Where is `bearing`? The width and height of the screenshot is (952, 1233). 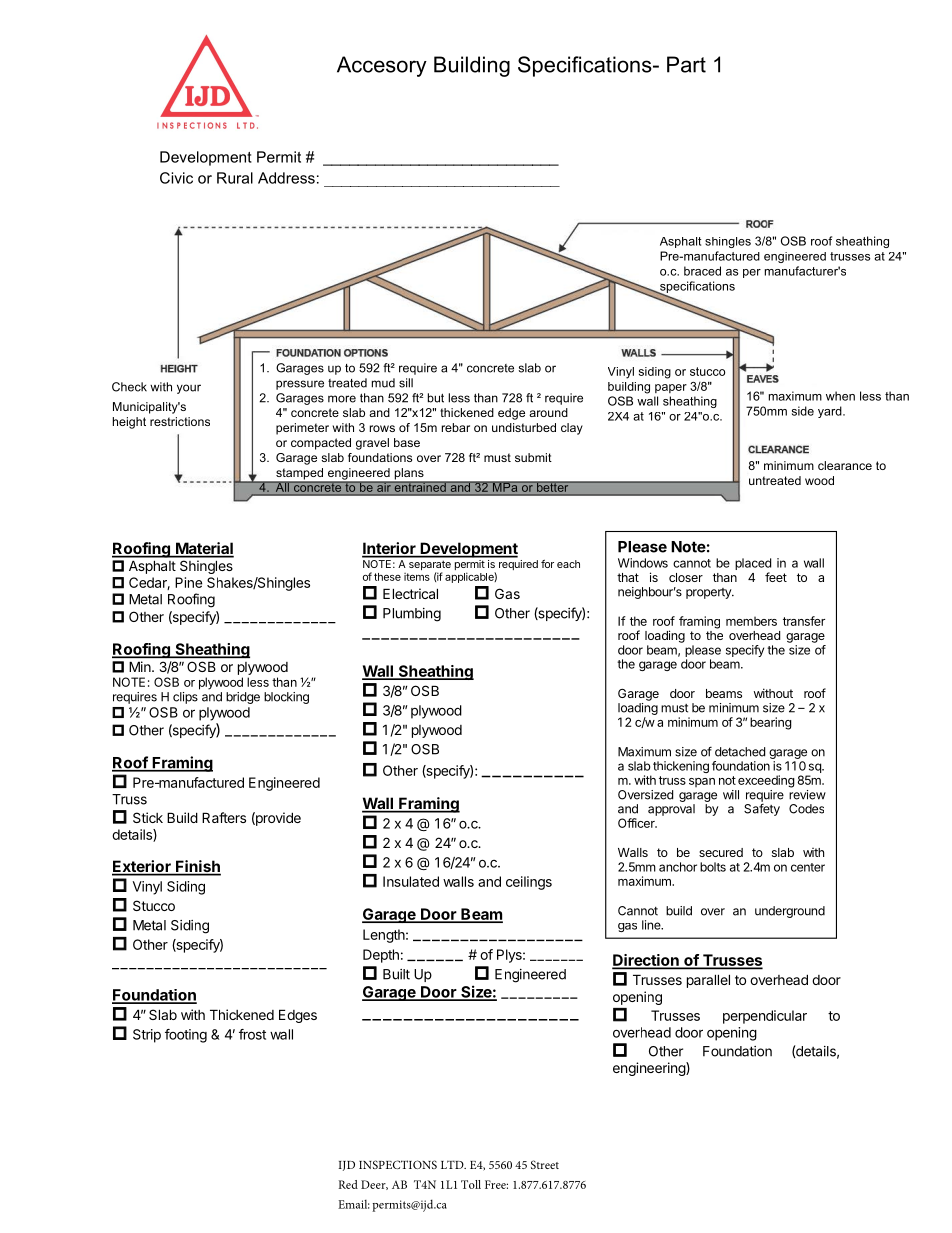
bearing is located at coordinates (771, 723).
